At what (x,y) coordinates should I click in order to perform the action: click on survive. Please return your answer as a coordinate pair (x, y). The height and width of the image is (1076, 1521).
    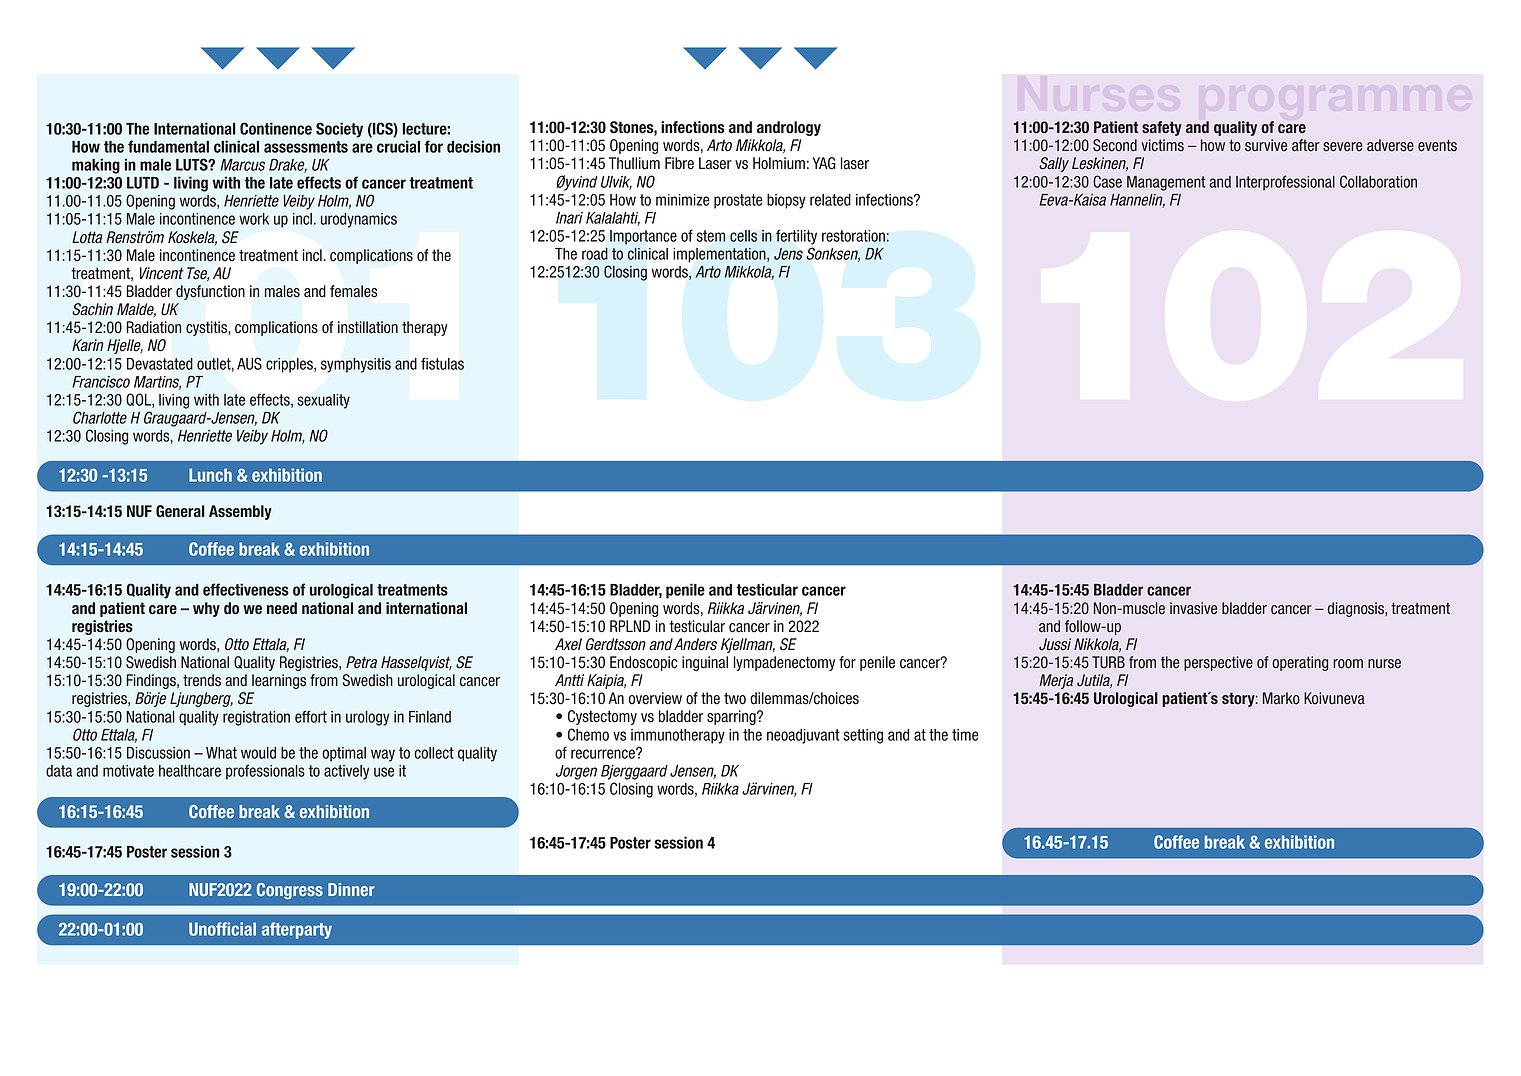
    Looking at the image, I should click on (1266, 145).
